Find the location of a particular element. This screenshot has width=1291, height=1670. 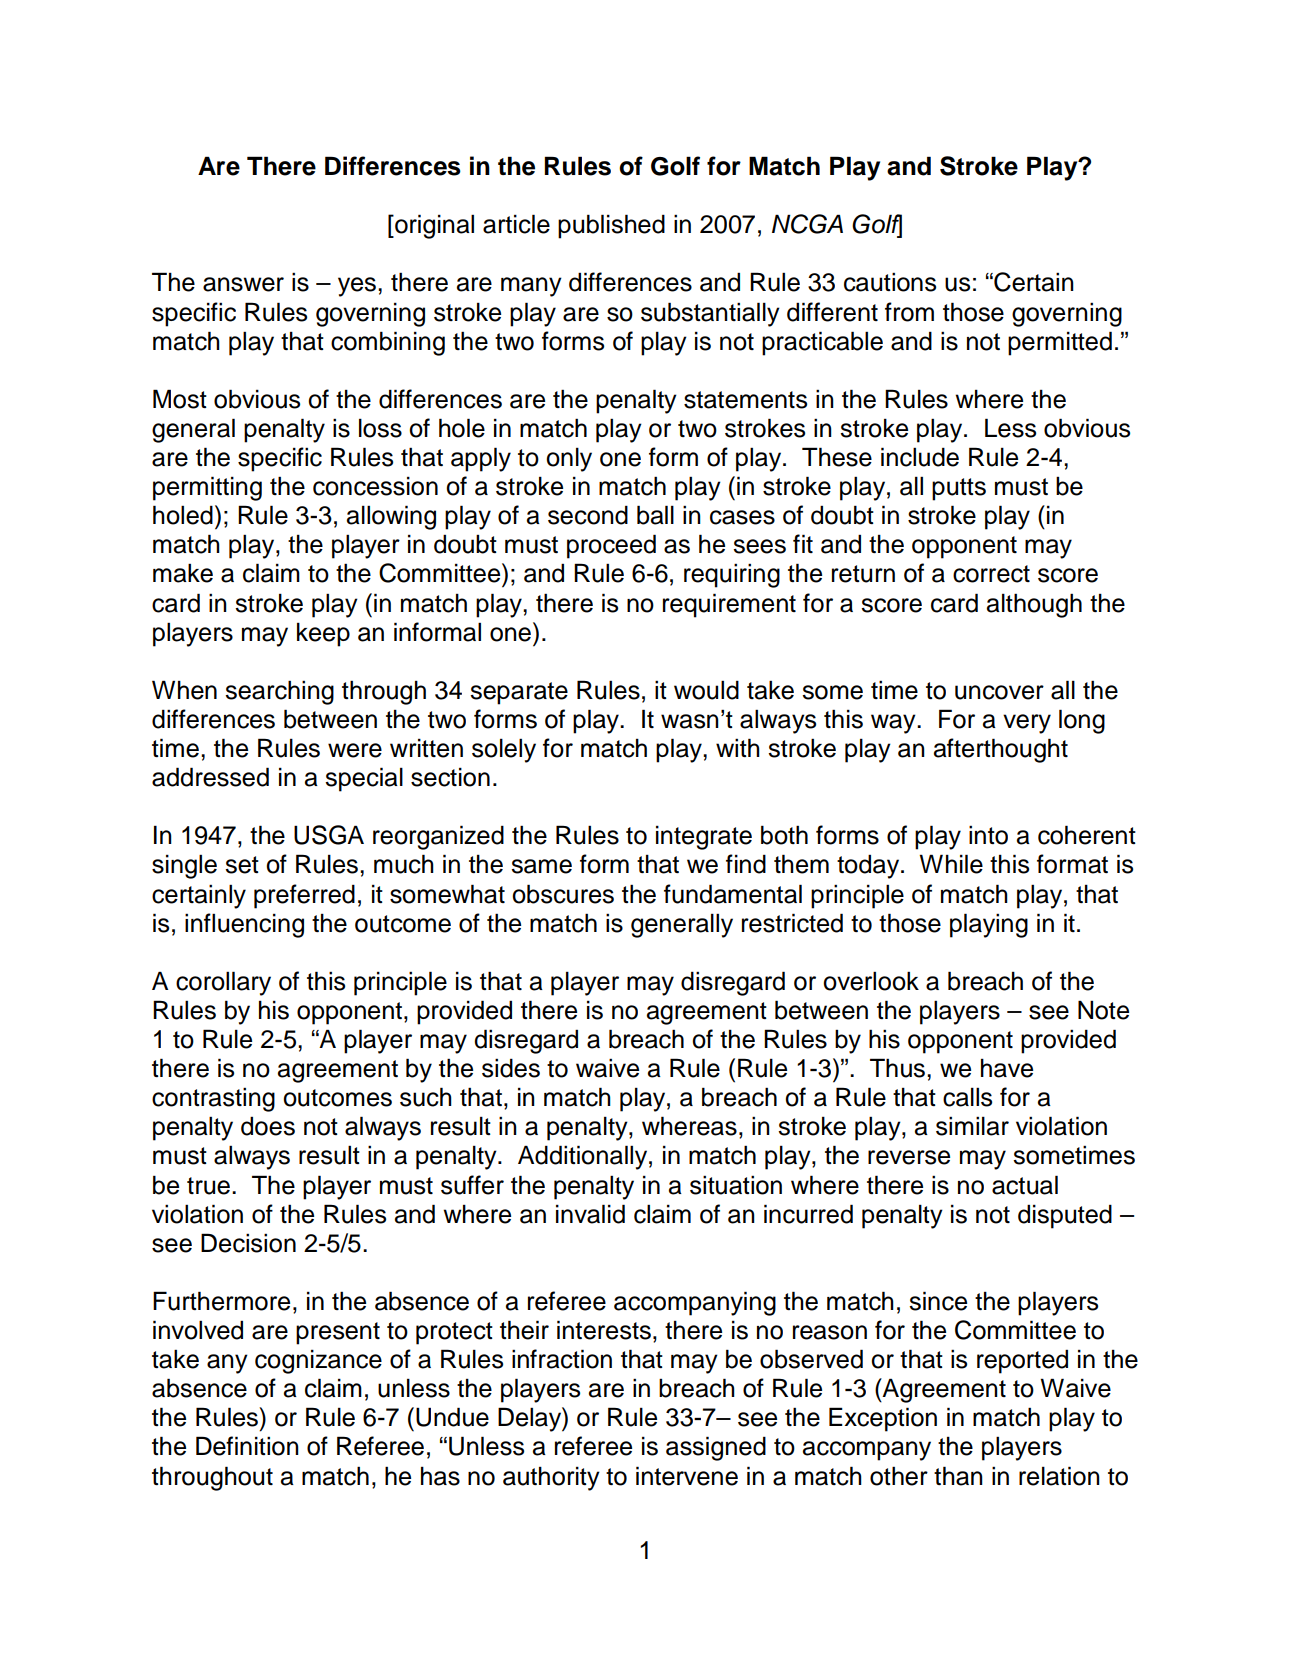

integrate is located at coordinates (704, 837).
